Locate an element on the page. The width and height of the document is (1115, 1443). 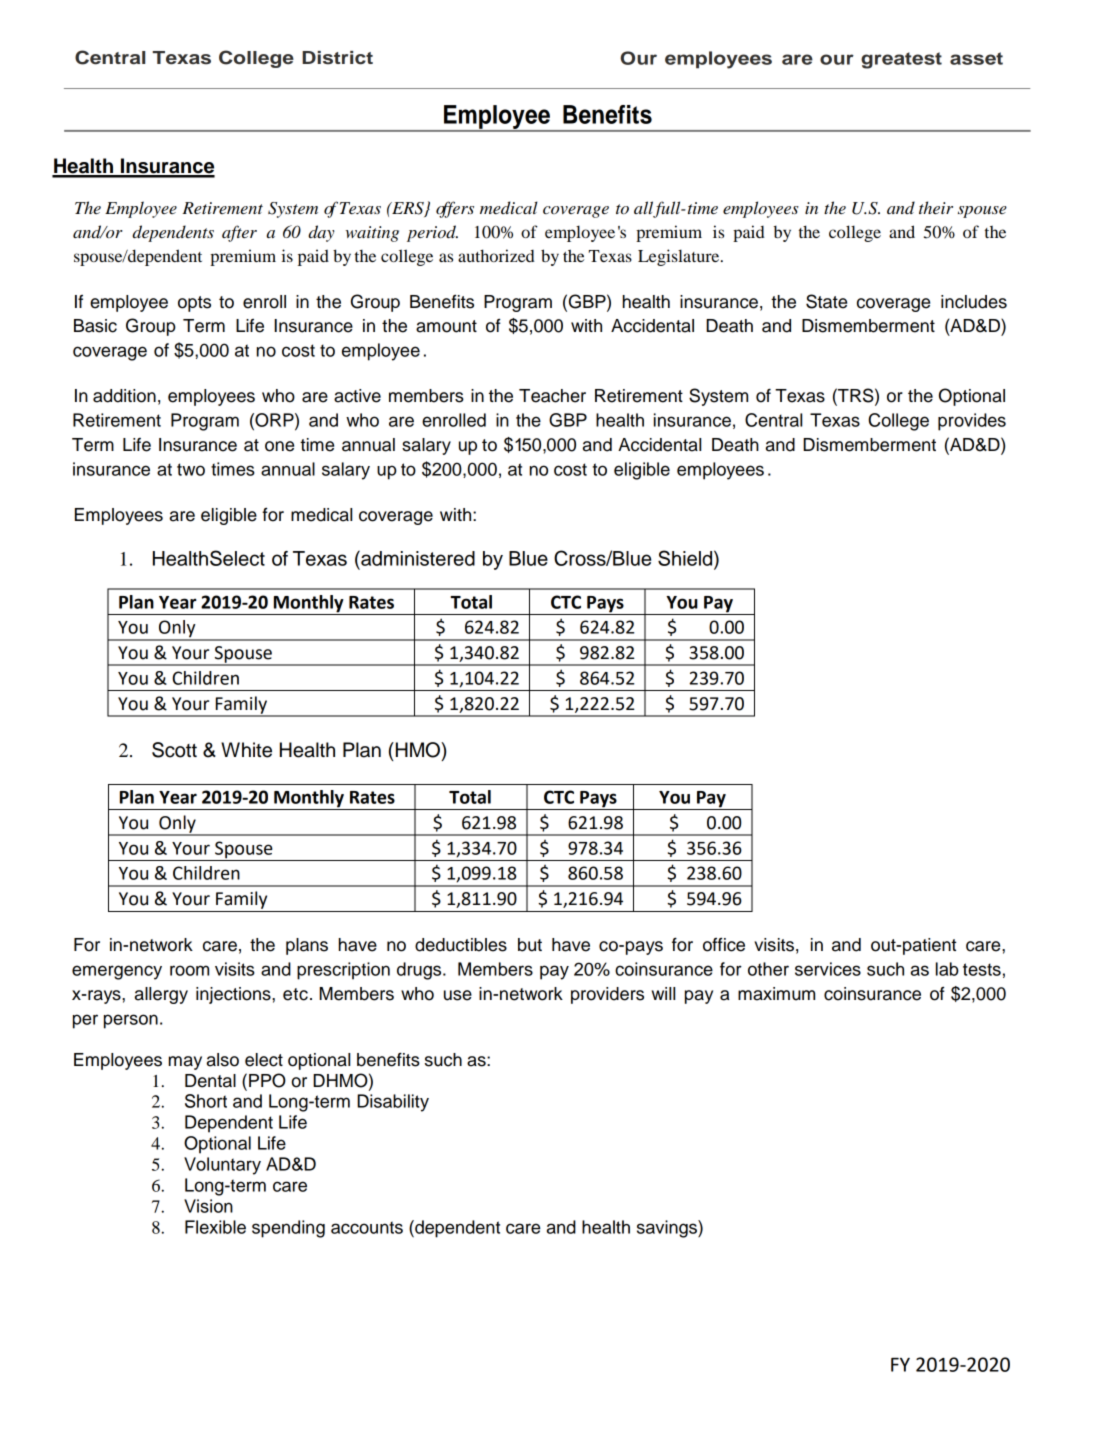
Scott is located at coordinates (174, 750).
